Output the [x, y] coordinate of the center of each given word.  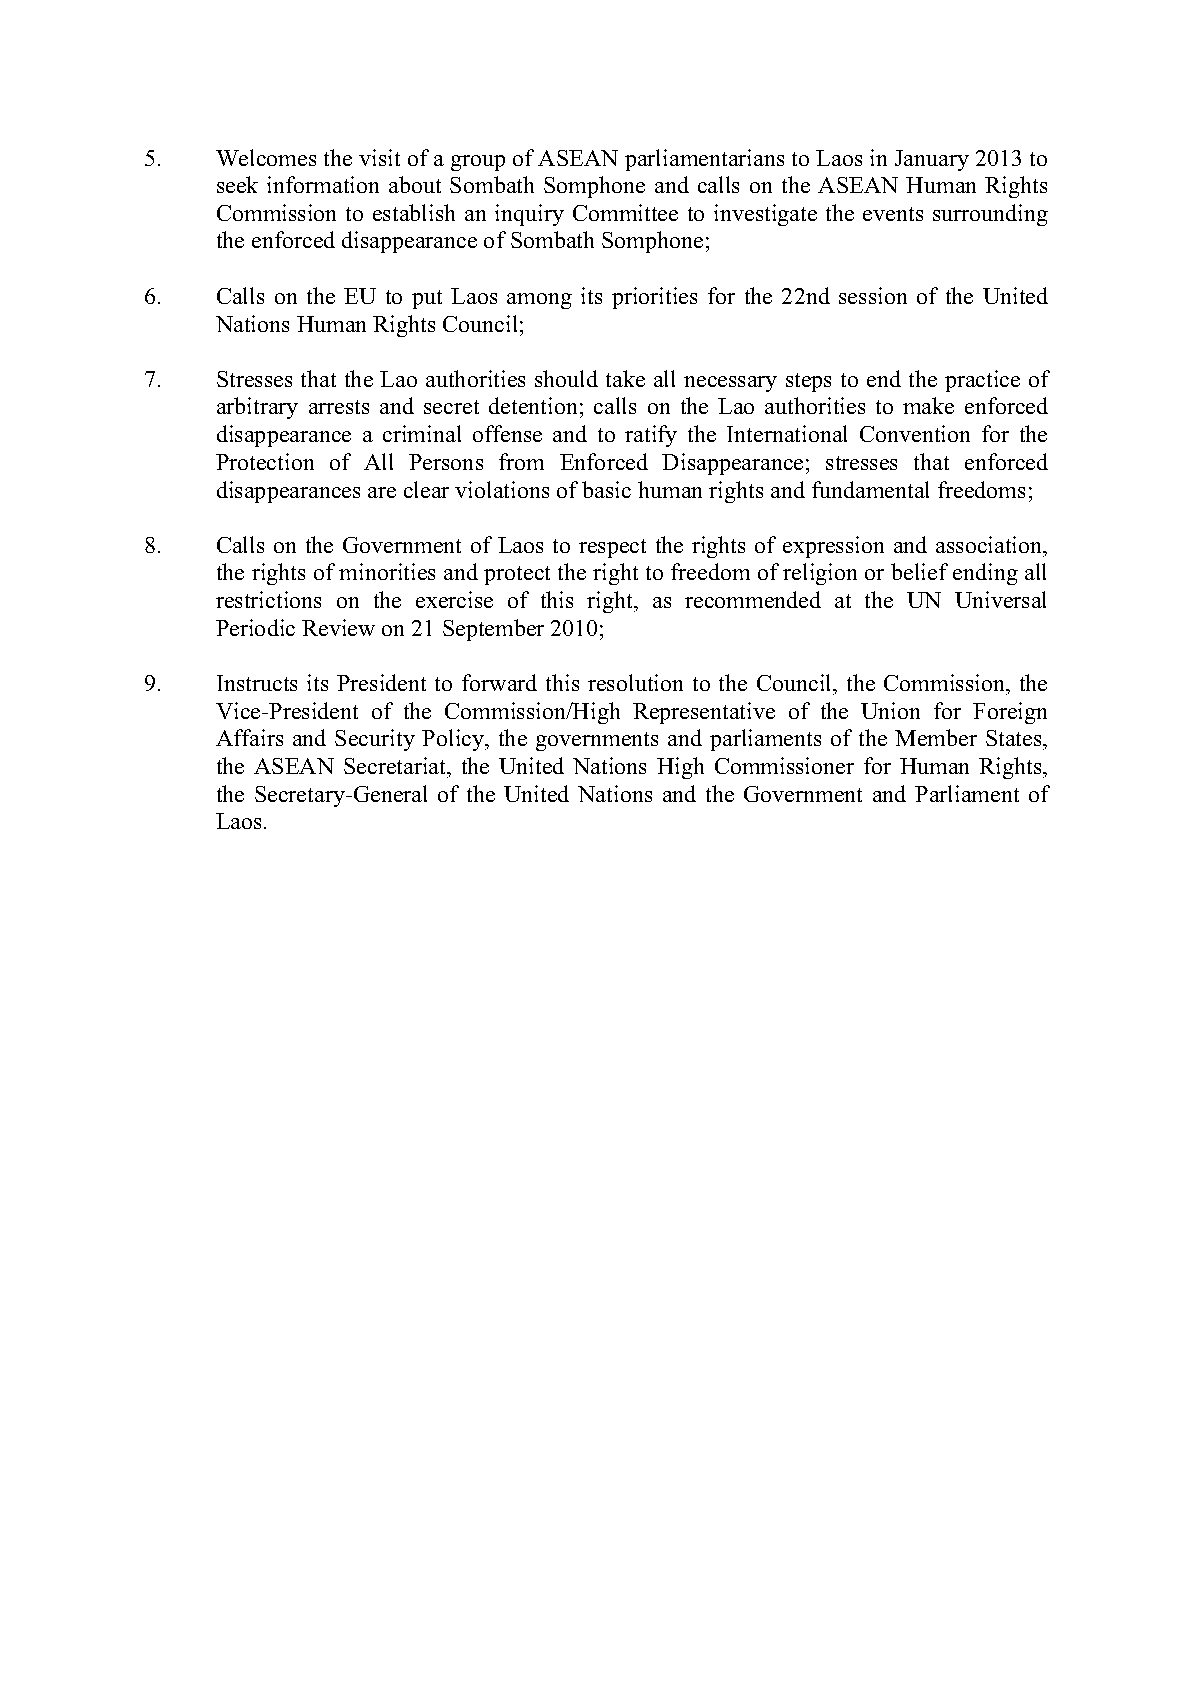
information [323, 184]
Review [338, 627]
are [382, 492]
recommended [753, 599]
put [427, 299]
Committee [625, 212]
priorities [654, 298]
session [873, 295]
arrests [339, 407]
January [932, 160]
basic [606, 489]
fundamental [870, 489]
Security [375, 740]
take [625, 378]
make [928, 405]
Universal [1000, 599]
